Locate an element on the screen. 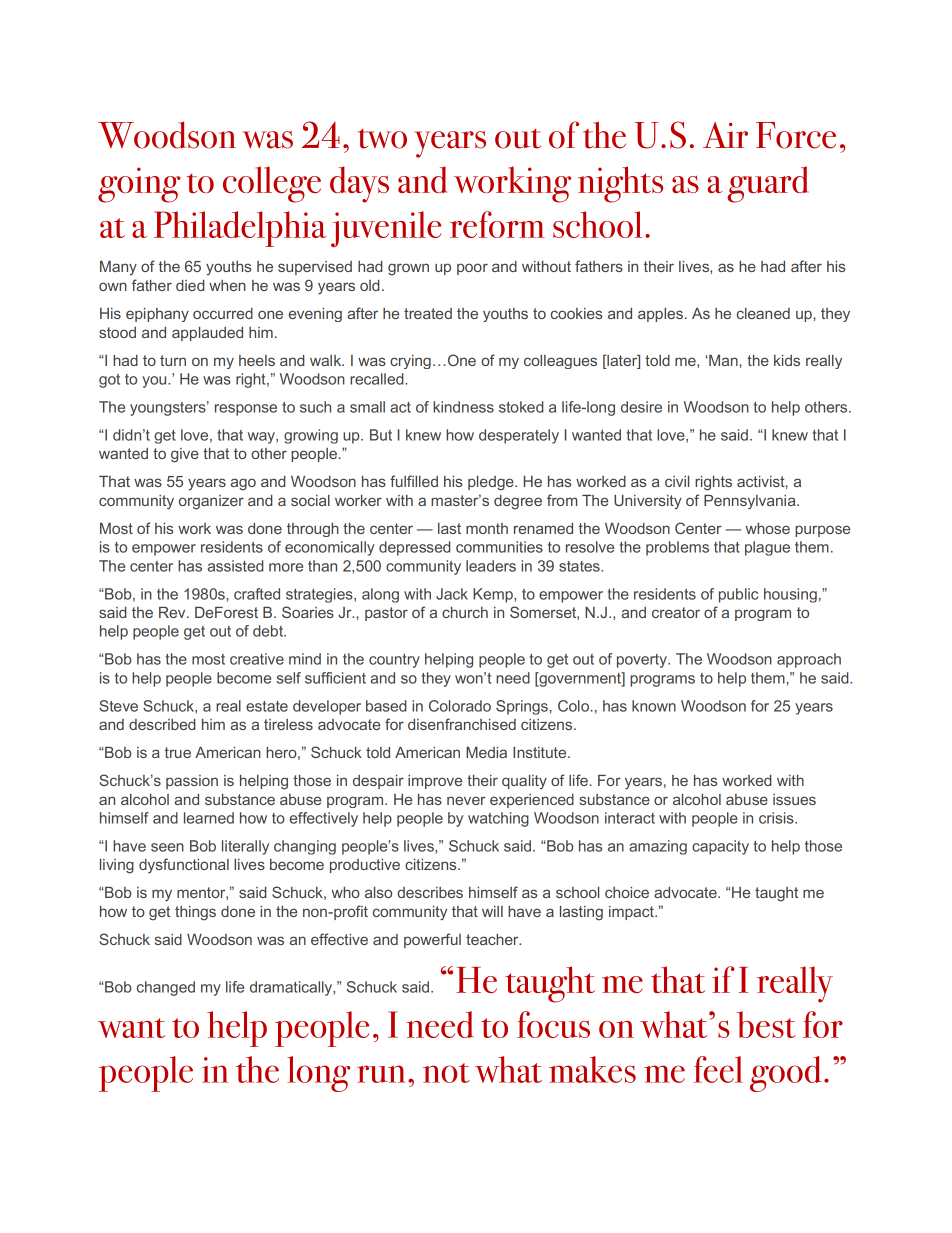 This screenshot has width=952, height=1233. feel is located at coordinates (718, 1069).
